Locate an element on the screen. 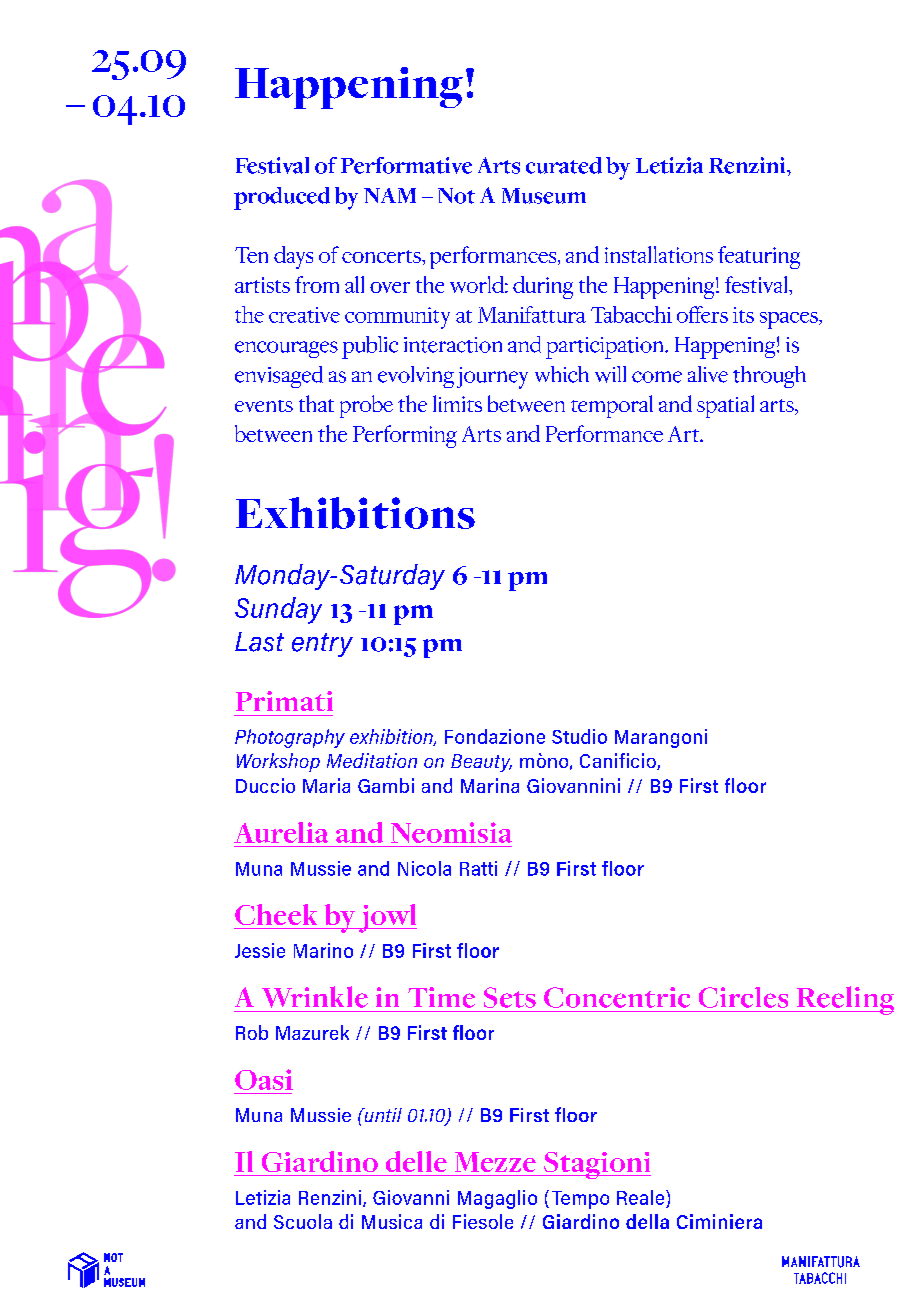  Museum is located at coordinates (544, 196).
